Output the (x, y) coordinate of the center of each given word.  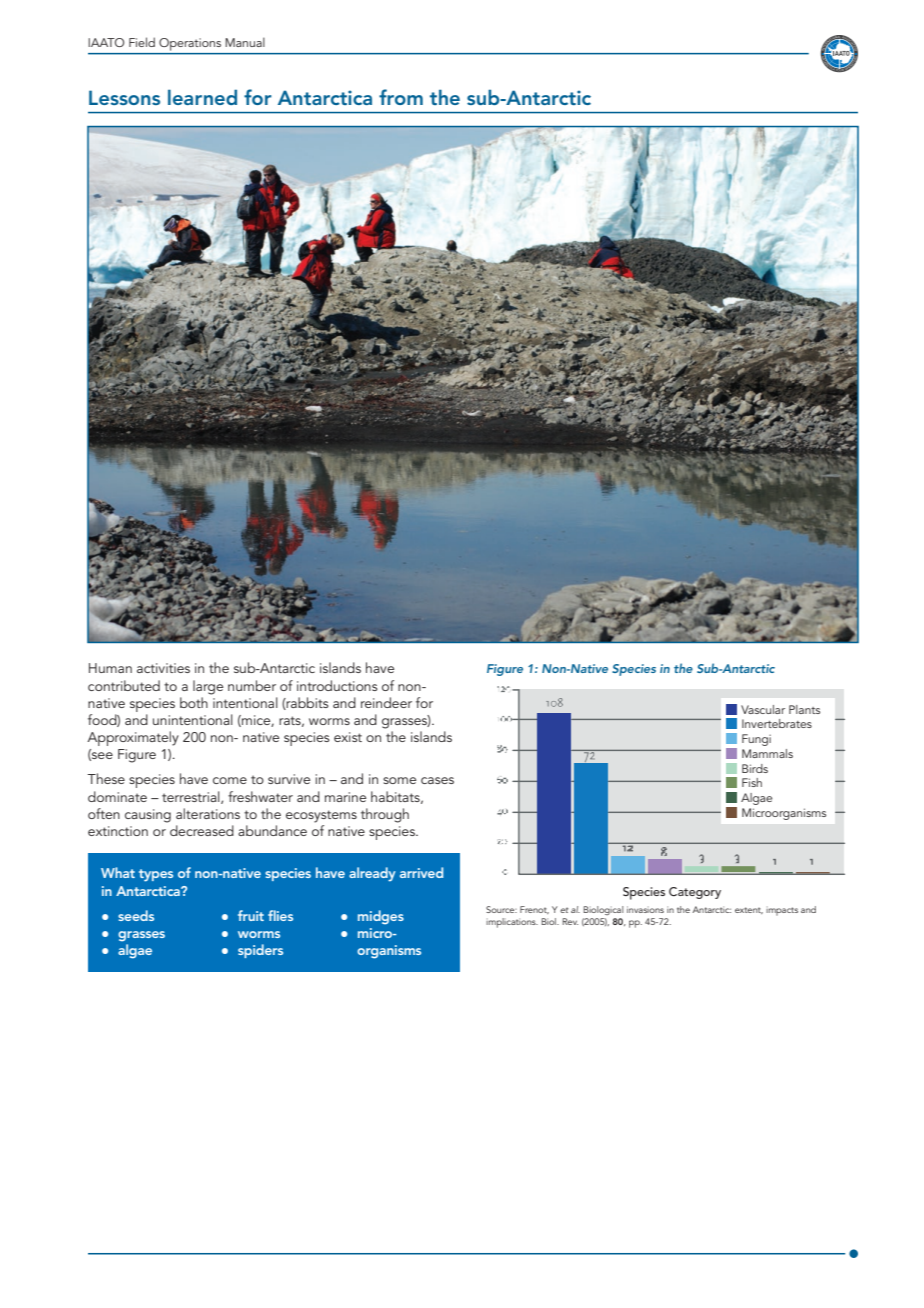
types (156, 875)
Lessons (124, 97)
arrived (421, 872)
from (401, 97)
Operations (190, 44)
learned (202, 97)
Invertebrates (777, 723)
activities (163, 668)
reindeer (386, 702)
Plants (804, 709)
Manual (245, 42)
